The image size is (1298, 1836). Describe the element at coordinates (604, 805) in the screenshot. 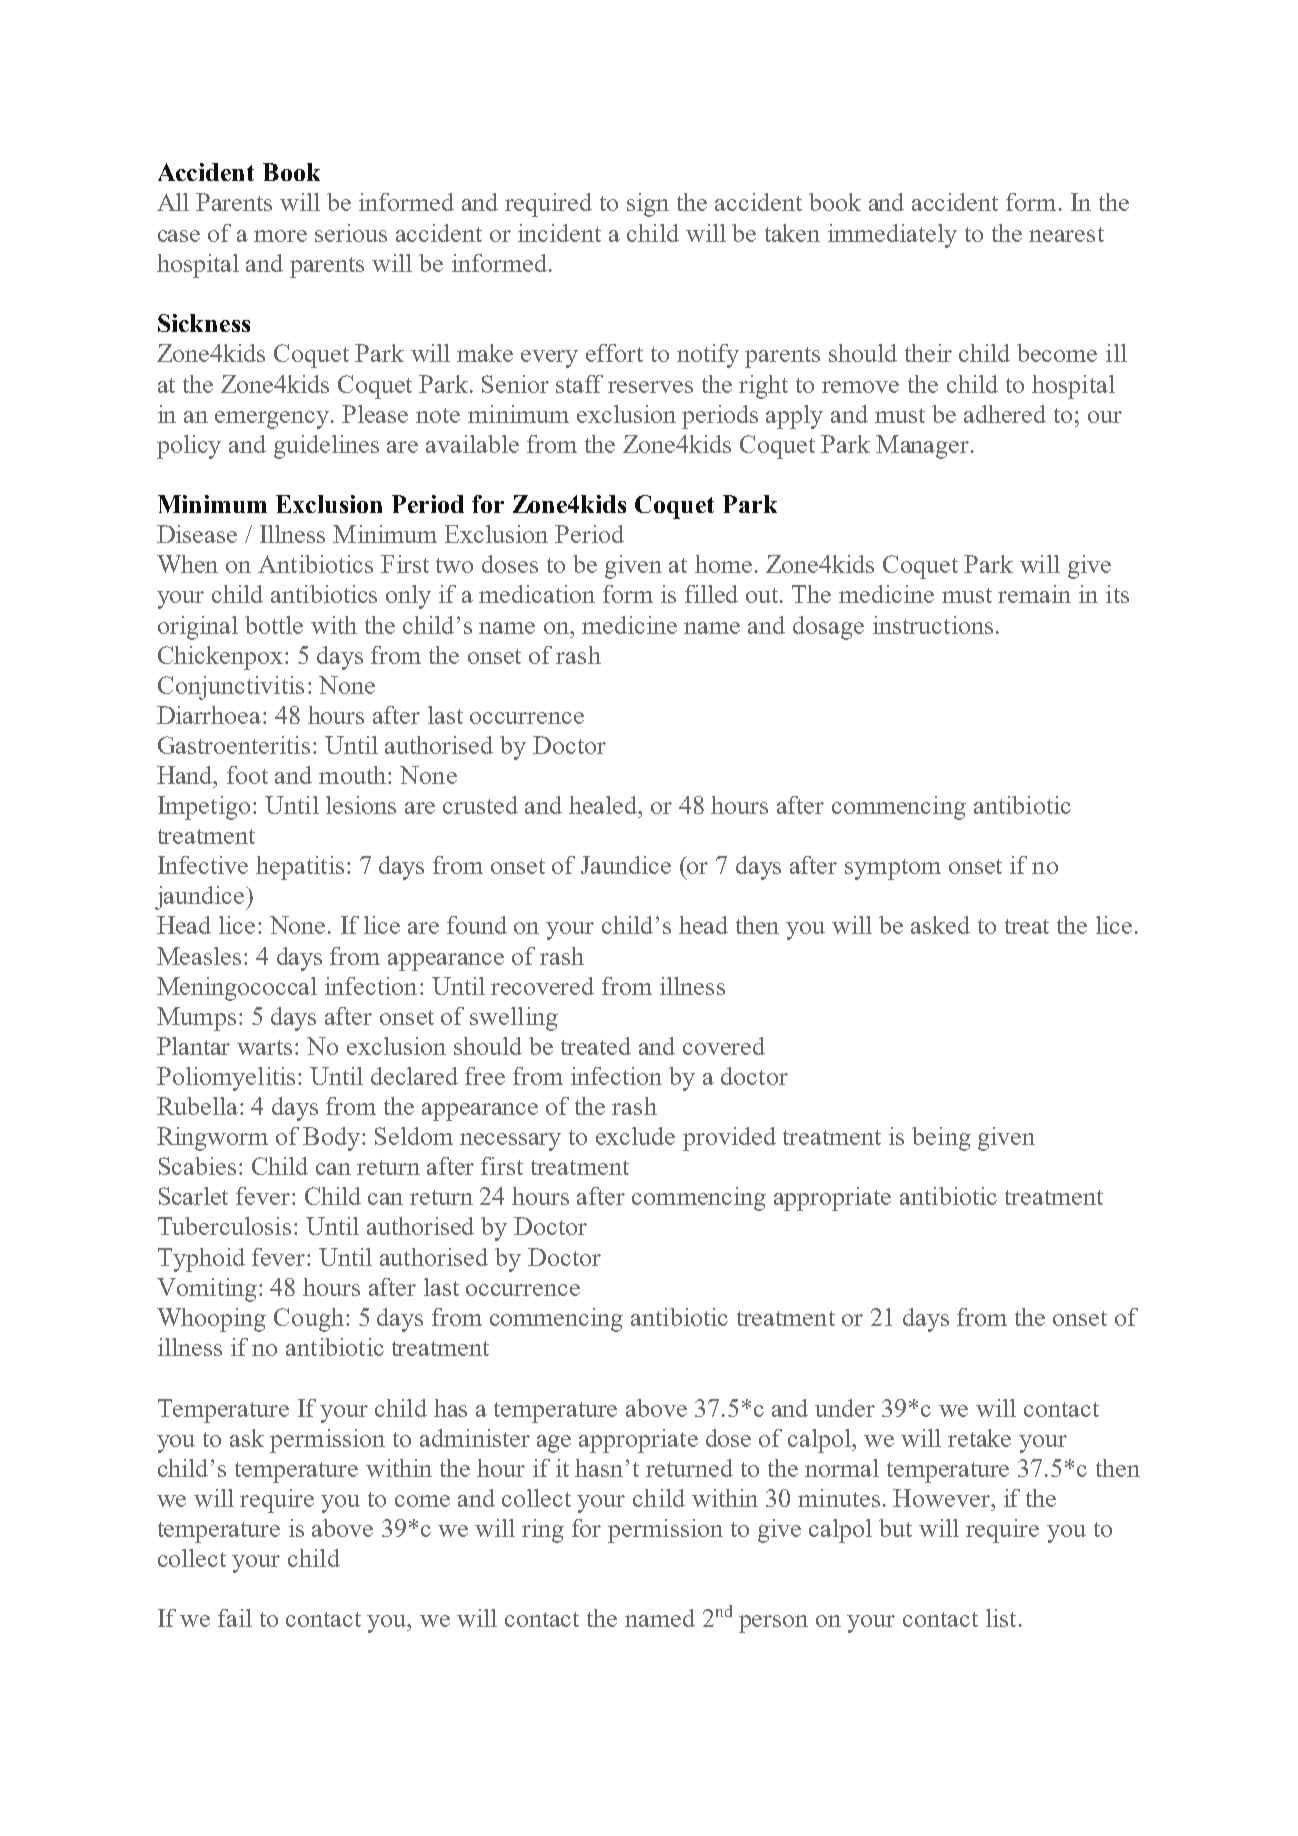

I see `healed` at that location.
